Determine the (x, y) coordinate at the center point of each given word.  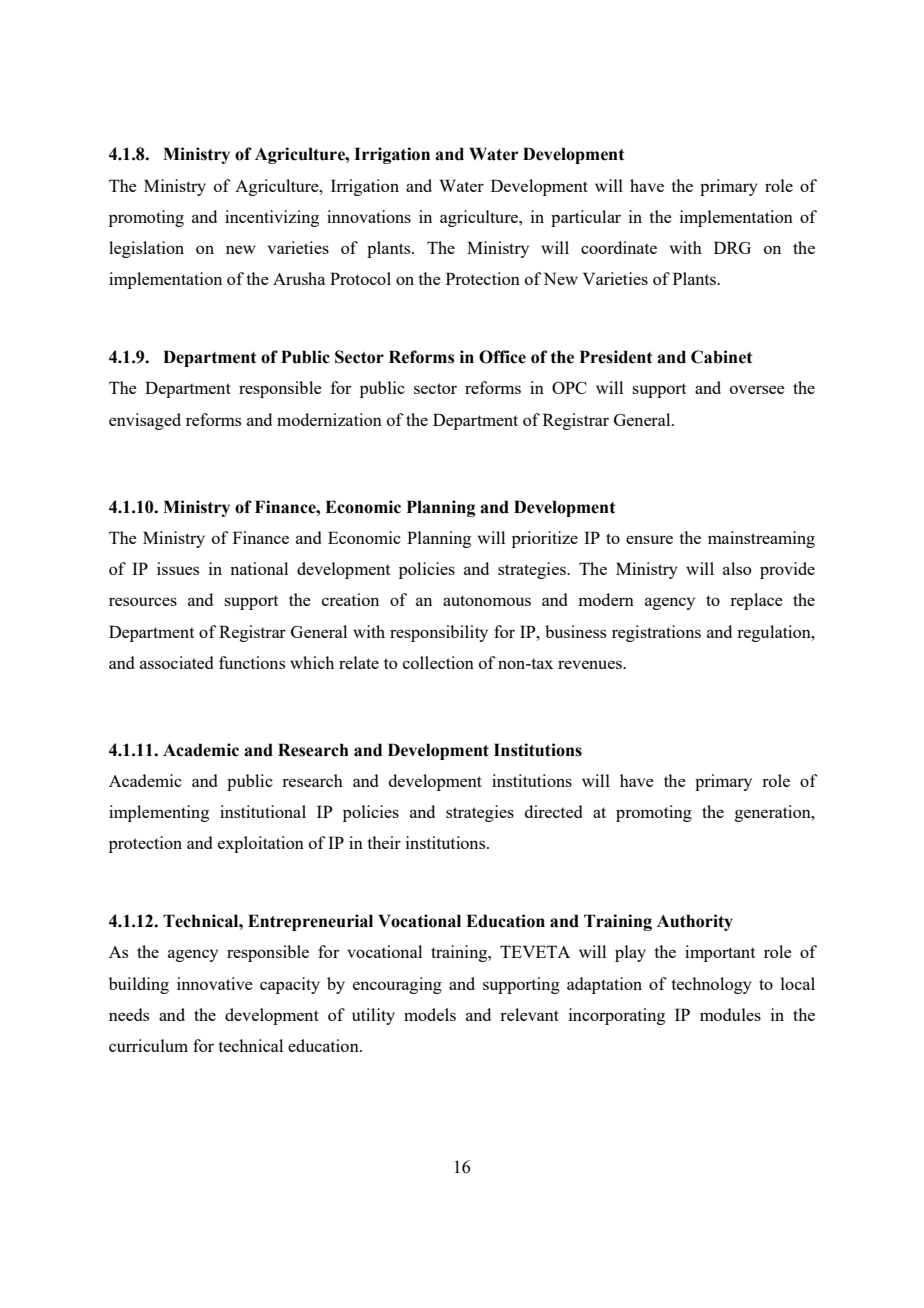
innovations (369, 216)
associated (176, 662)
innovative (215, 983)
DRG (732, 247)
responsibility (439, 633)
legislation (146, 249)
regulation (775, 633)
